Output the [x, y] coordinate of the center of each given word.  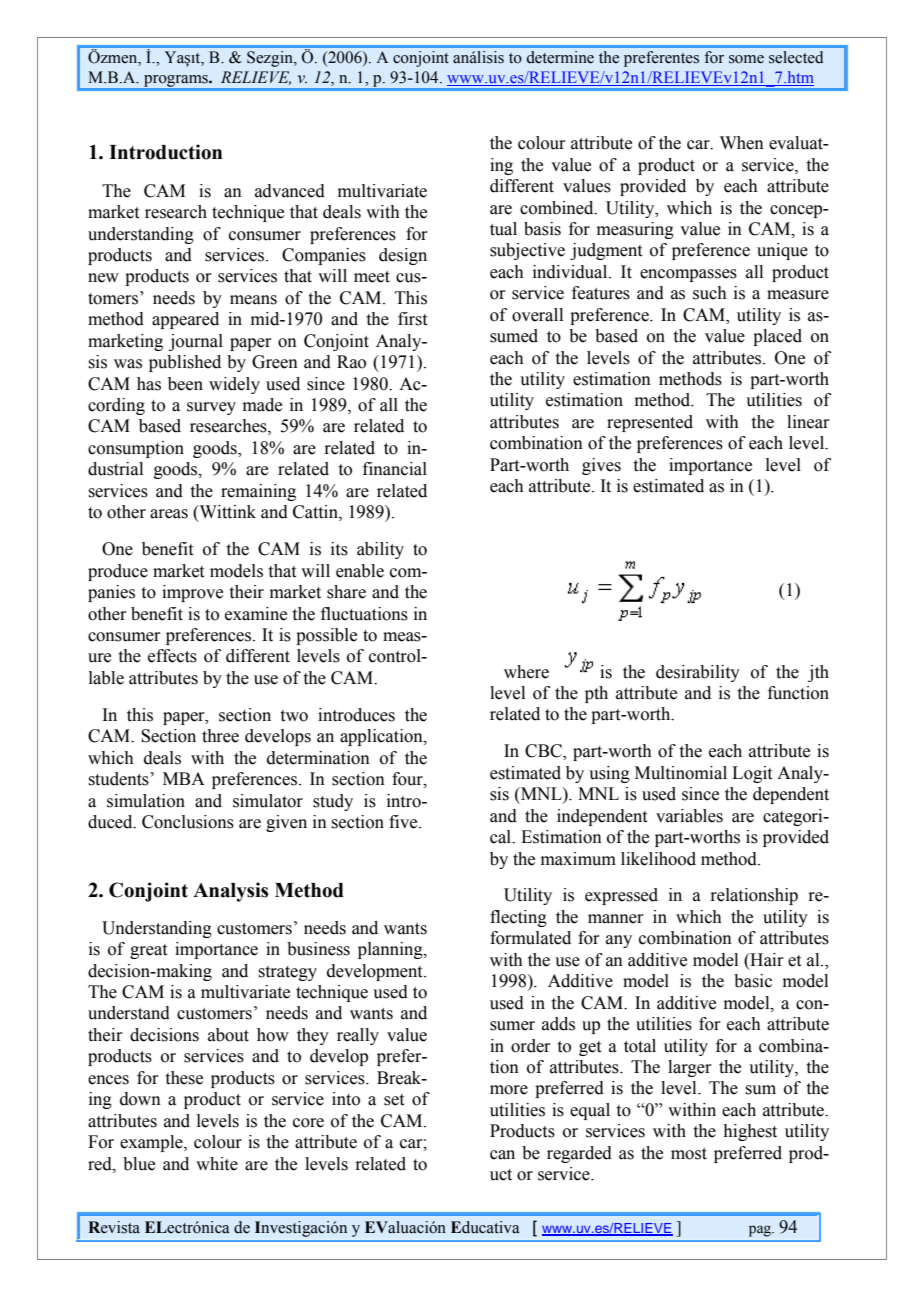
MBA [184, 778]
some [746, 59]
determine [560, 57]
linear [808, 422]
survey [211, 408]
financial [395, 469]
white [217, 1164]
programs [177, 81]
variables [689, 816]
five [404, 822]
